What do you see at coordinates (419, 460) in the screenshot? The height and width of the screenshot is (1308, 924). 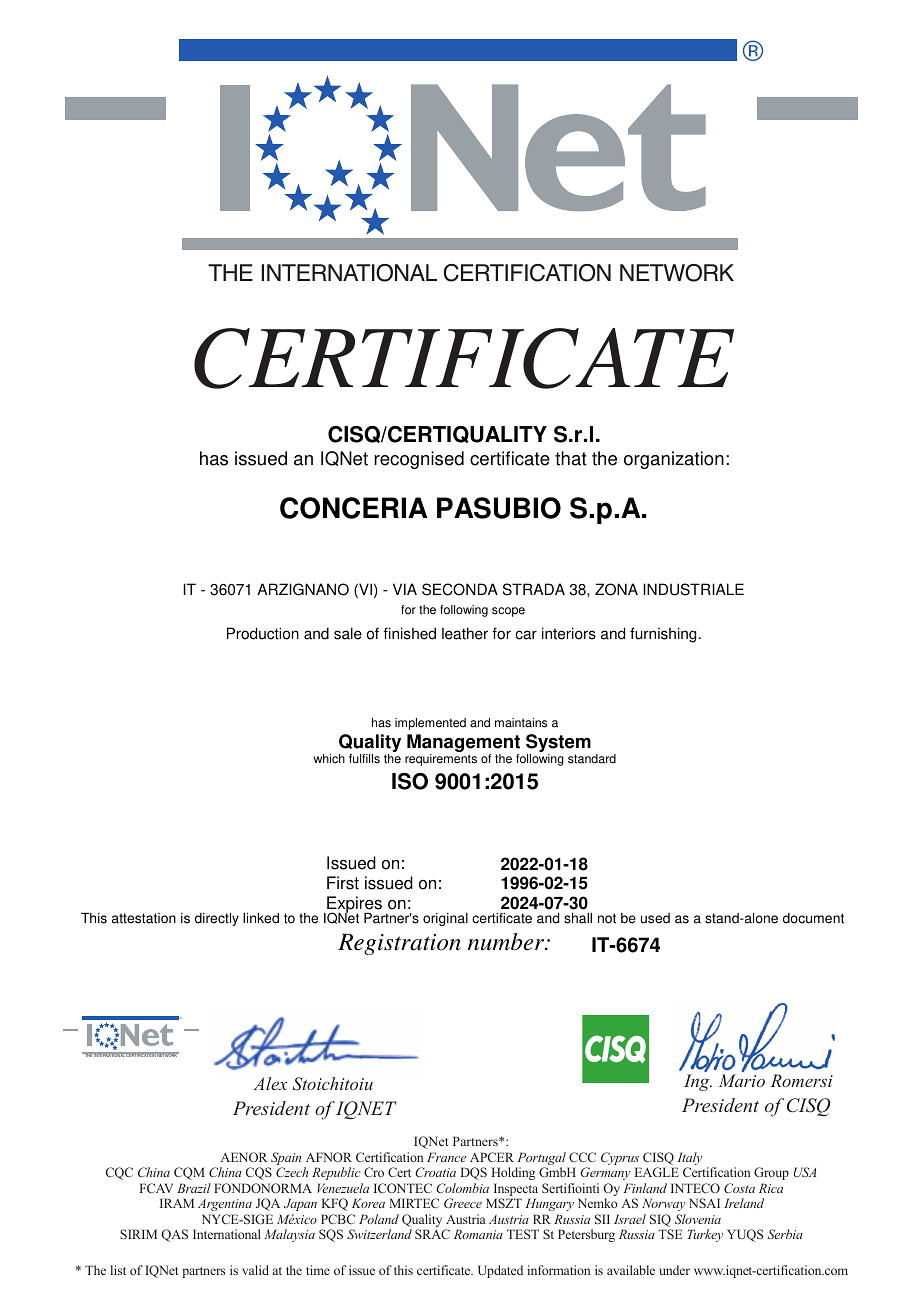 I see `recognised` at bounding box center [419, 460].
